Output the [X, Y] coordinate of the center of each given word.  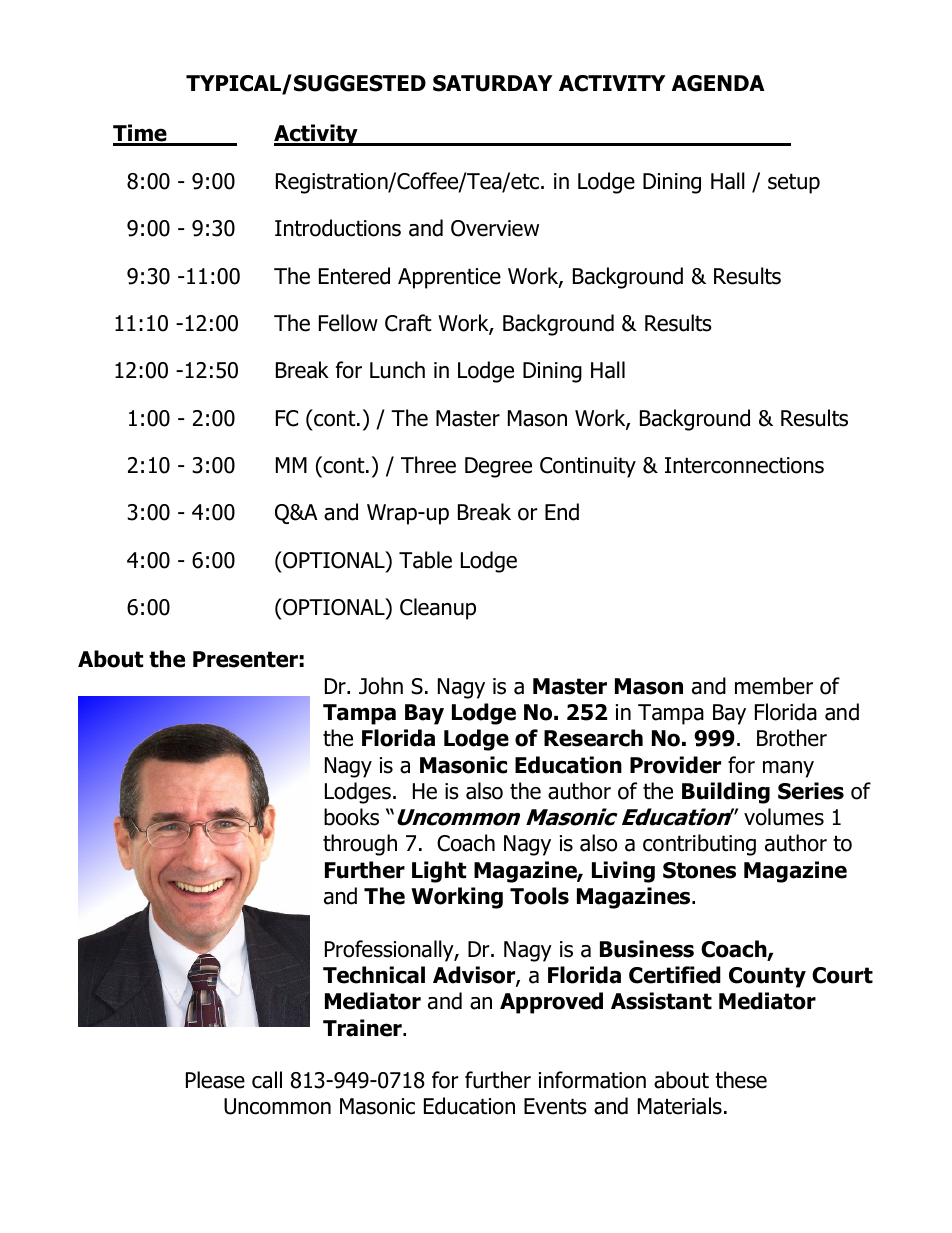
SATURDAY [493, 83]
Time [141, 134]
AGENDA [718, 83]
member [774, 686]
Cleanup [438, 609]
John [381, 686]
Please [215, 1080]
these [741, 1080]
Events [555, 1106]
